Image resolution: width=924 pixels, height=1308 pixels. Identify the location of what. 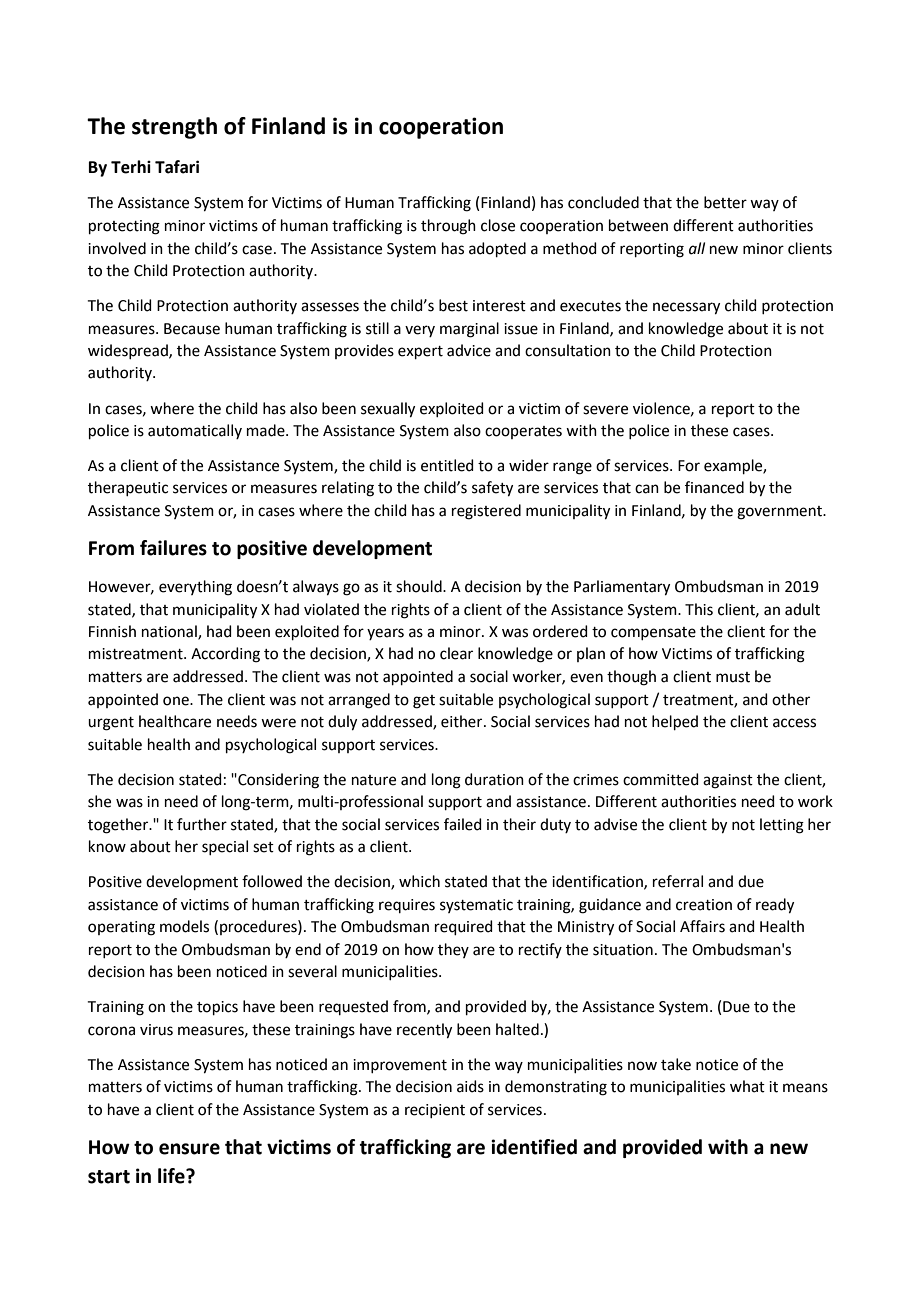
(747, 1086).
